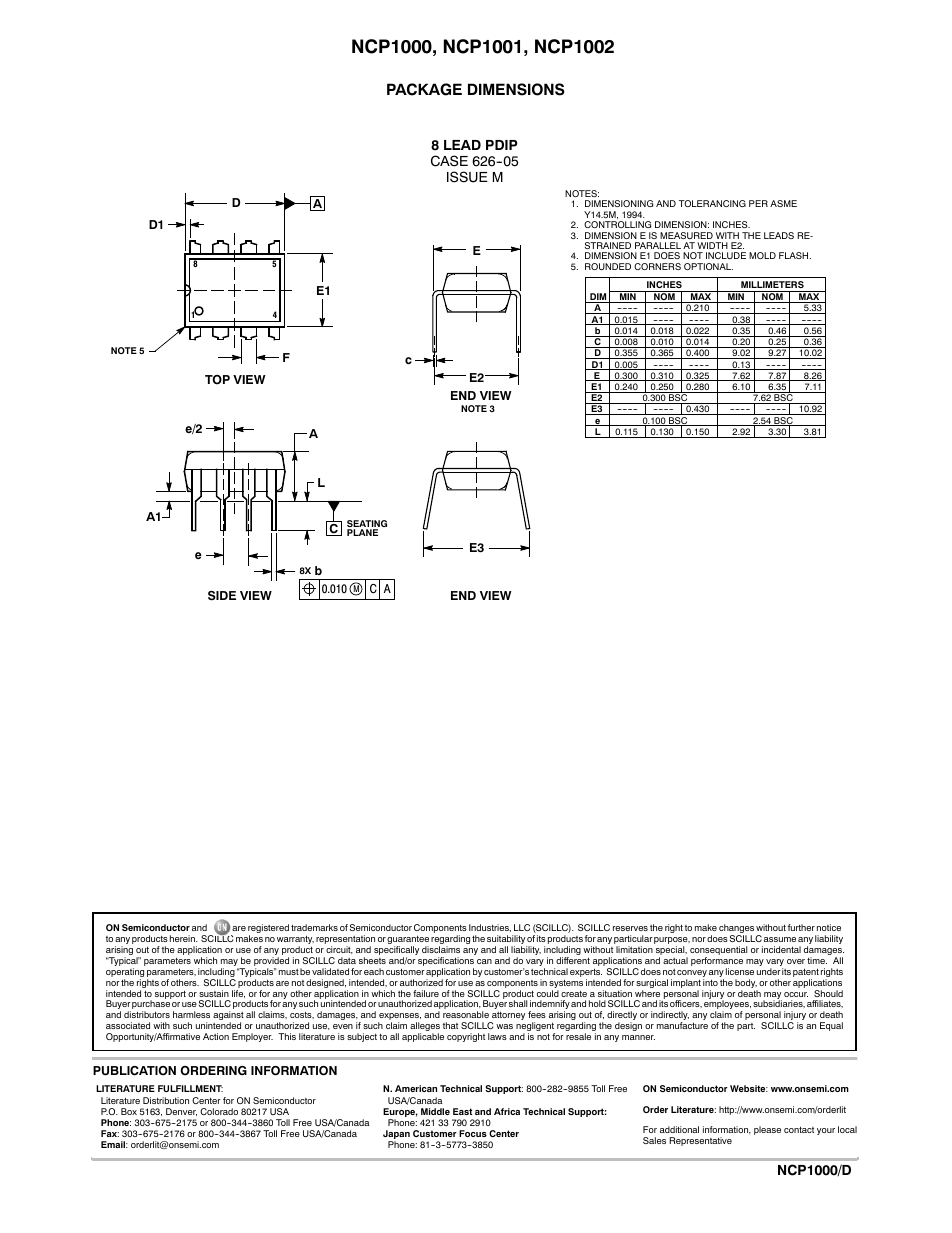  Describe the element at coordinates (462, 1111) in the image. I see `East` at that location.
